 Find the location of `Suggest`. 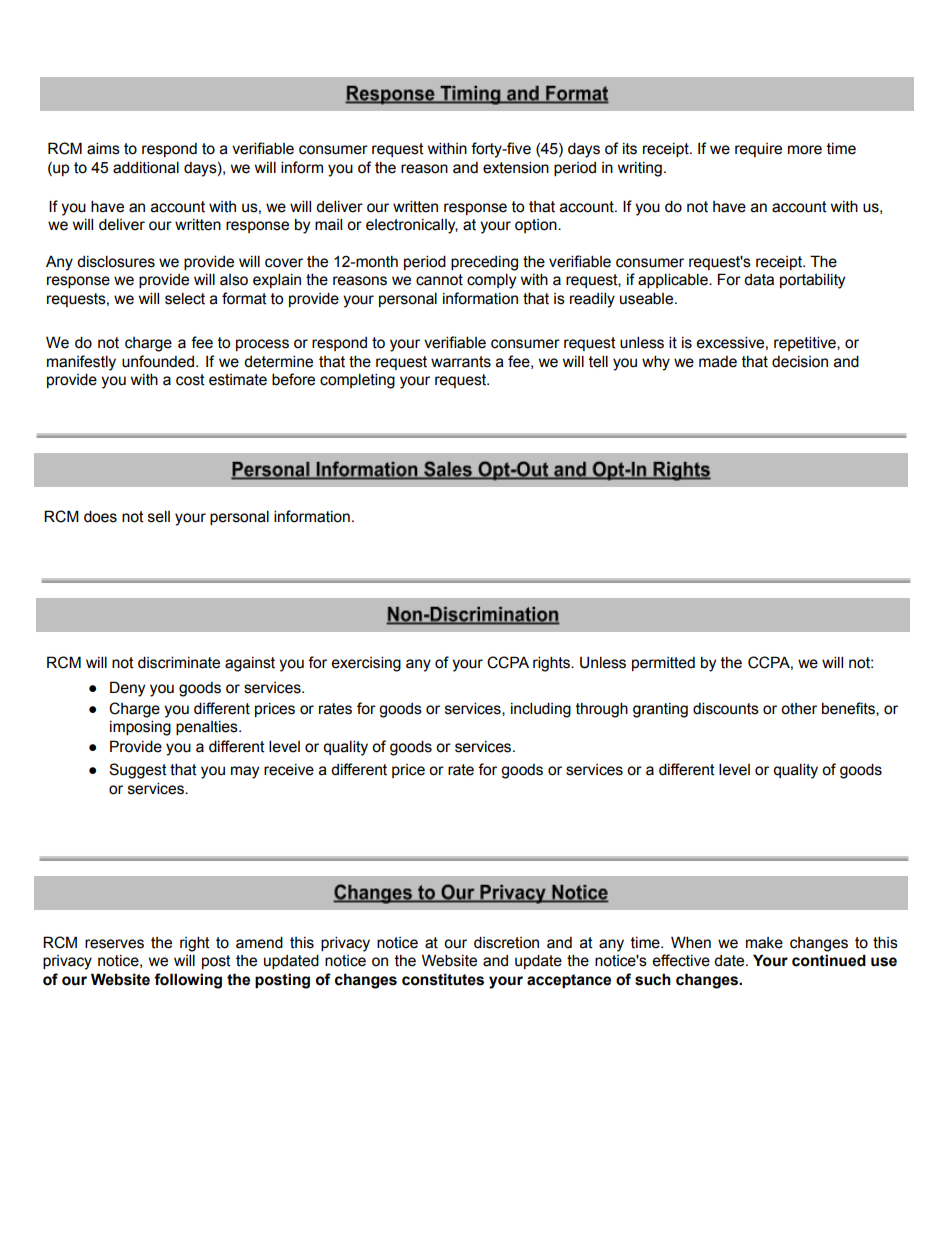

Suggest is located at coordinates (138, 771).
